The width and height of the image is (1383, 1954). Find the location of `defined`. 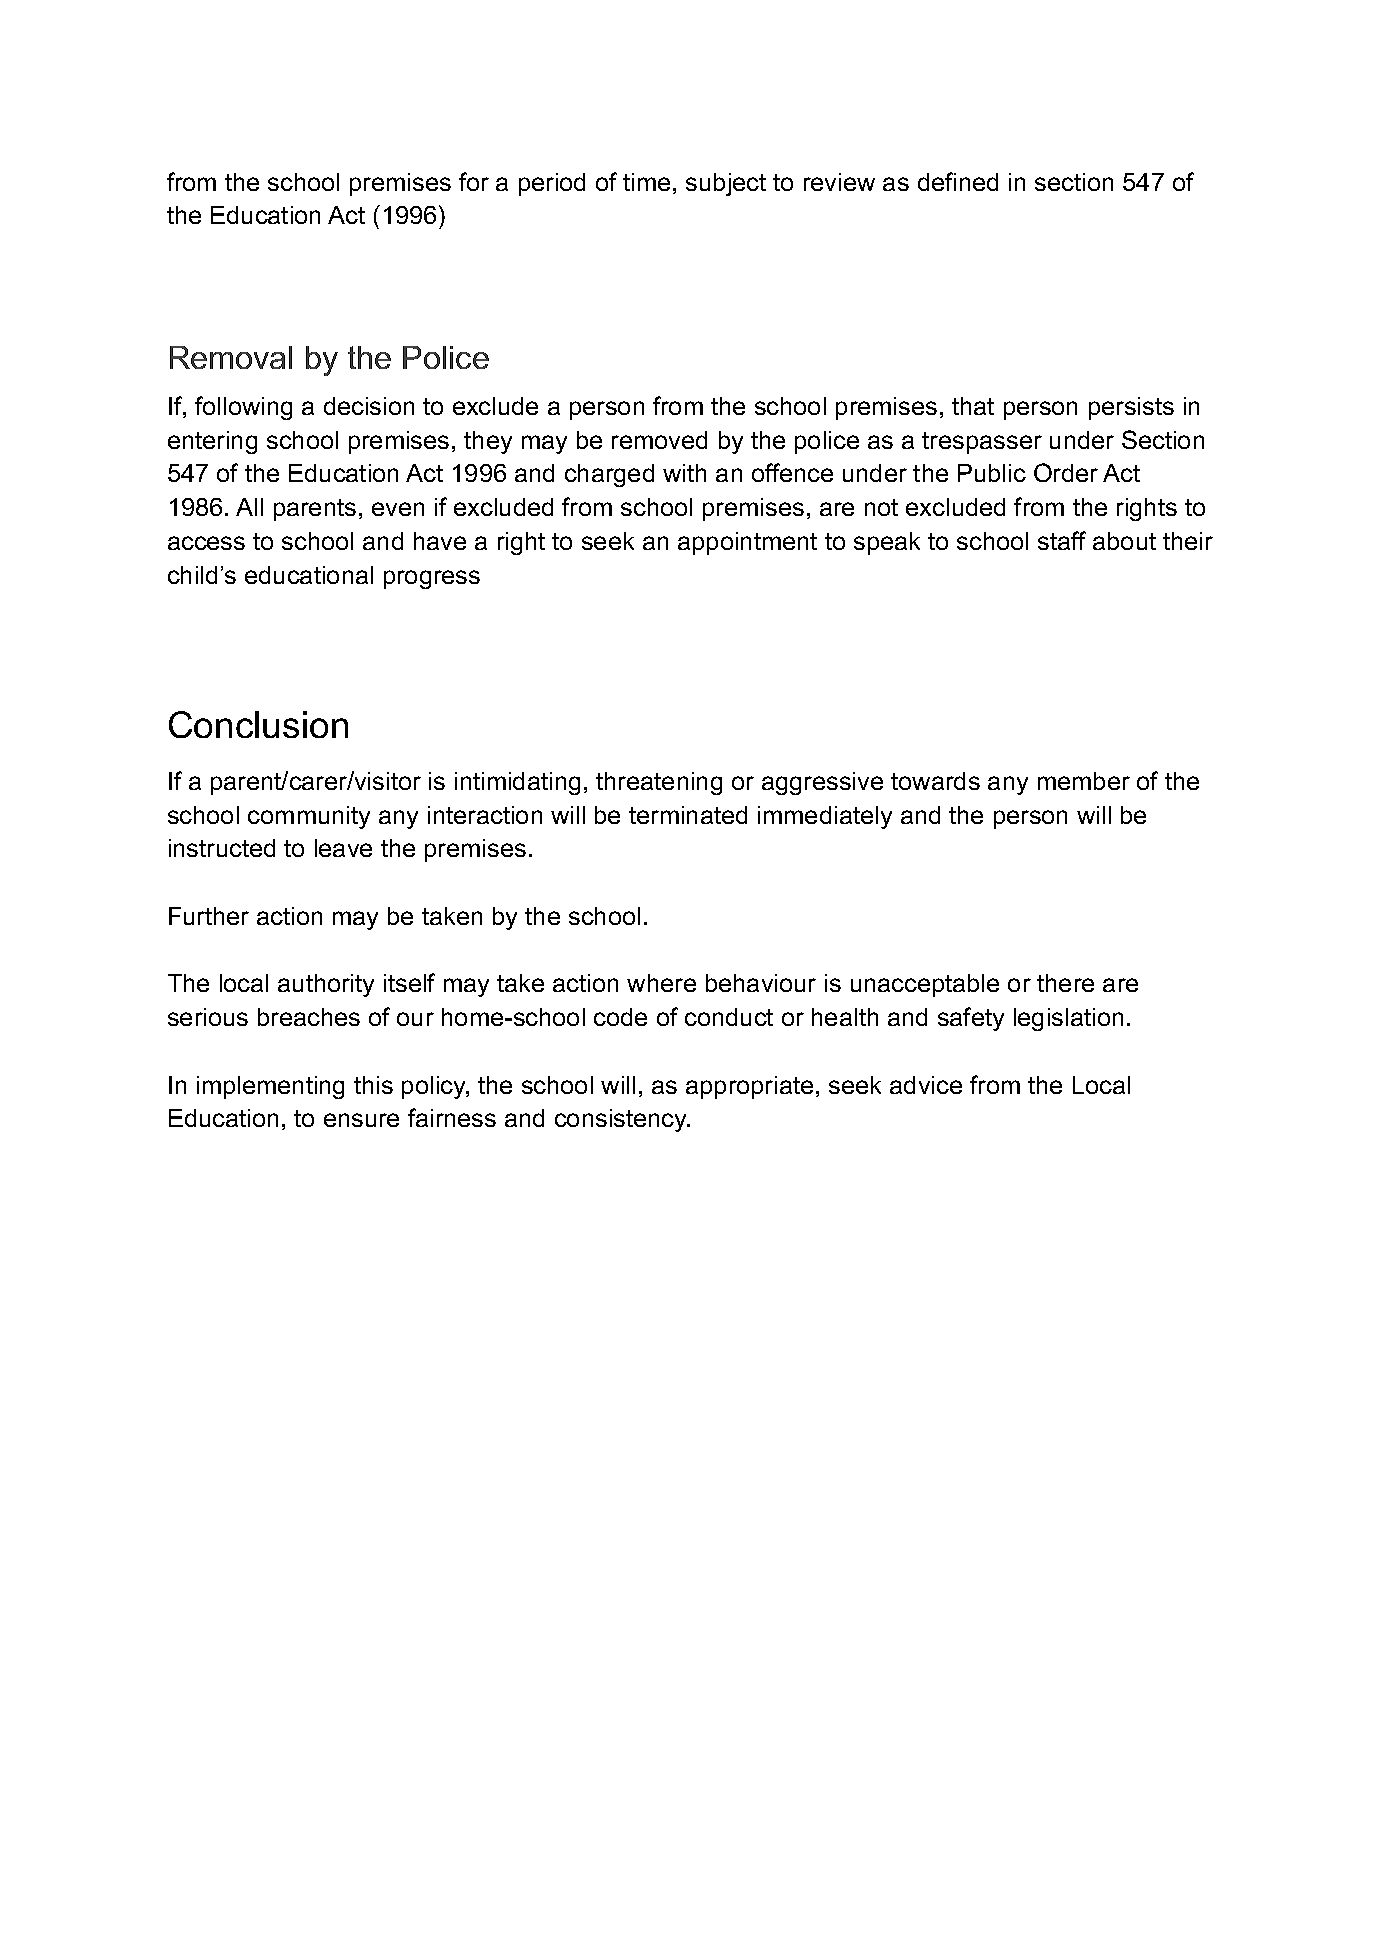

defined is located at coordinates (958, 181).
